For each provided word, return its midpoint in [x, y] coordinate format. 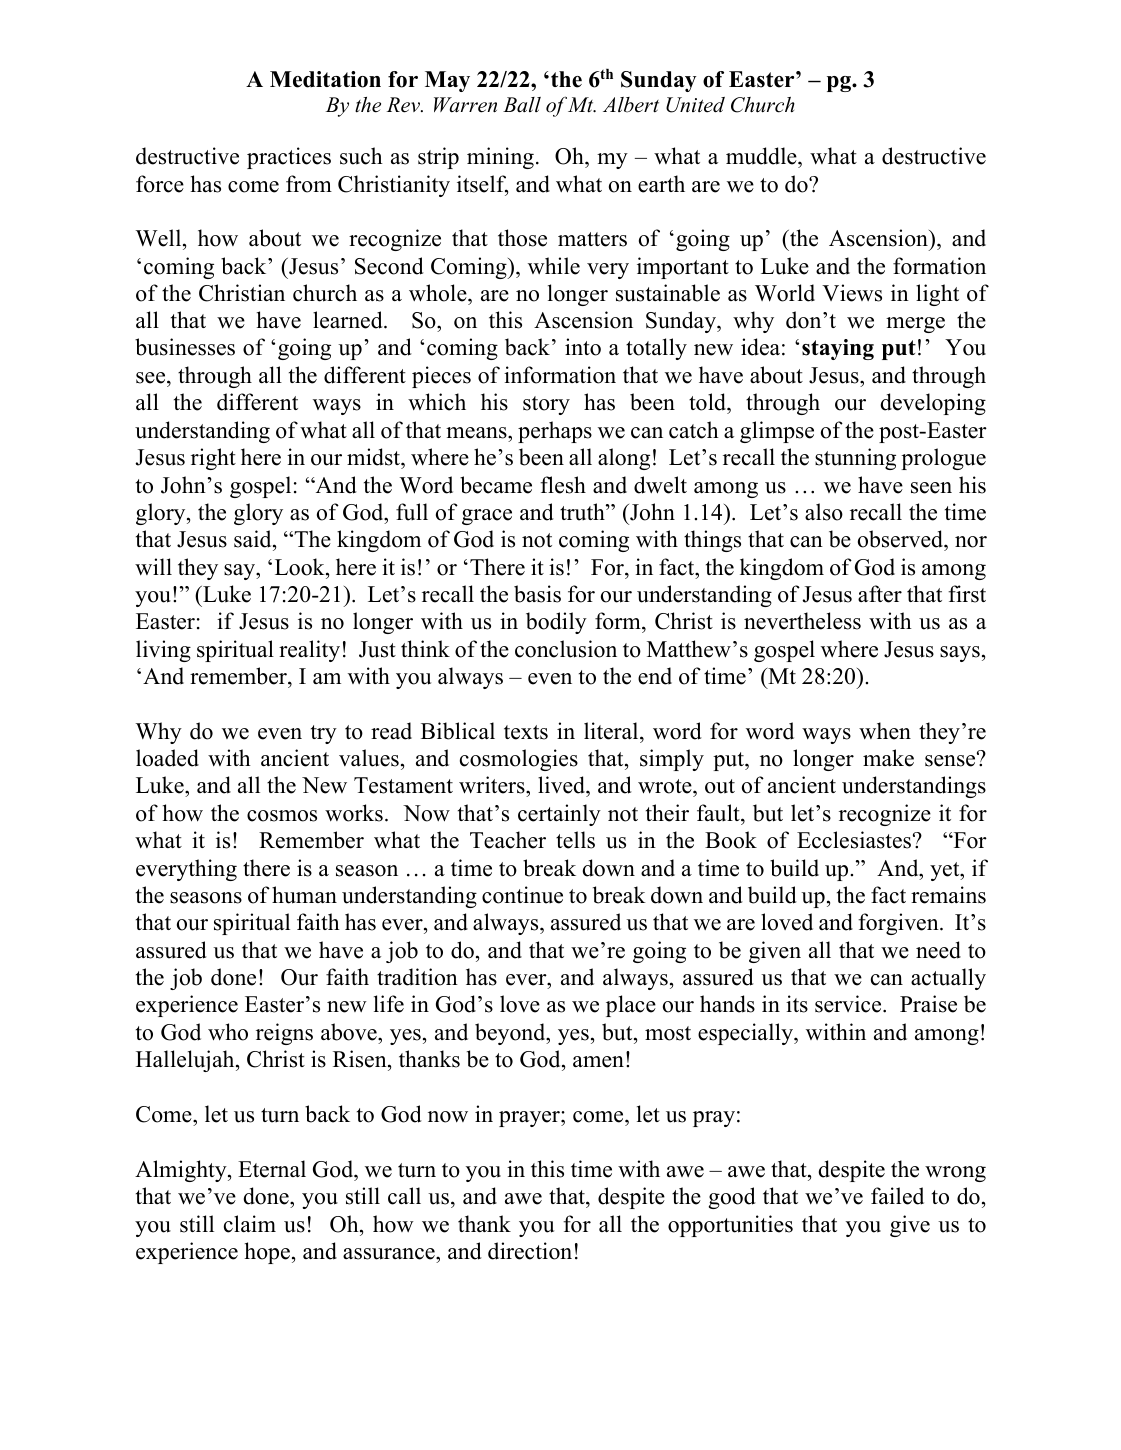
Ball [522, 105]
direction [530, 1251]
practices [289, 158]
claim [250, 1224]
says [960, 654]
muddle [762, 156]
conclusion [566, 649]
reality [309, 651]
